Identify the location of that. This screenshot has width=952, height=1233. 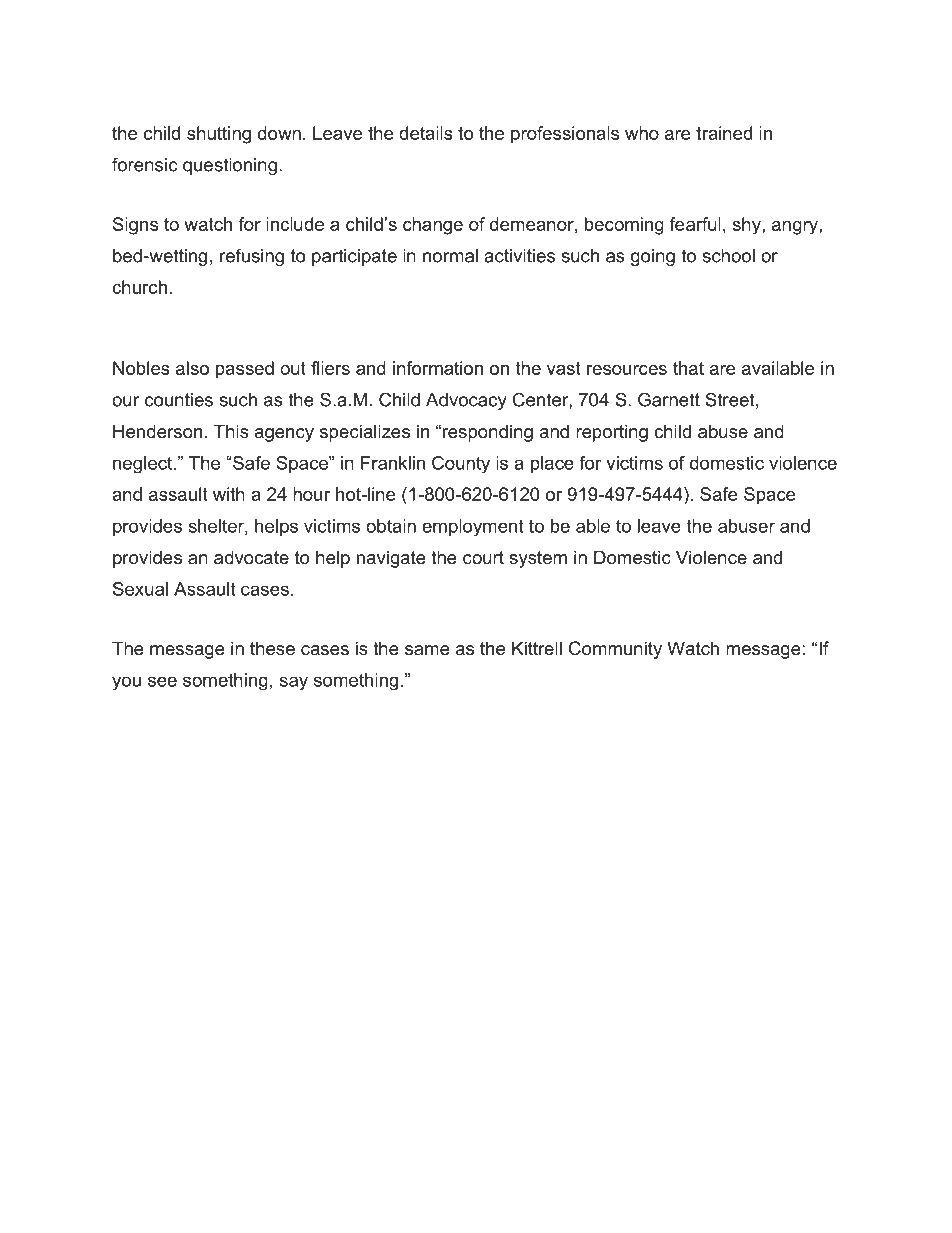
(688, 368).
